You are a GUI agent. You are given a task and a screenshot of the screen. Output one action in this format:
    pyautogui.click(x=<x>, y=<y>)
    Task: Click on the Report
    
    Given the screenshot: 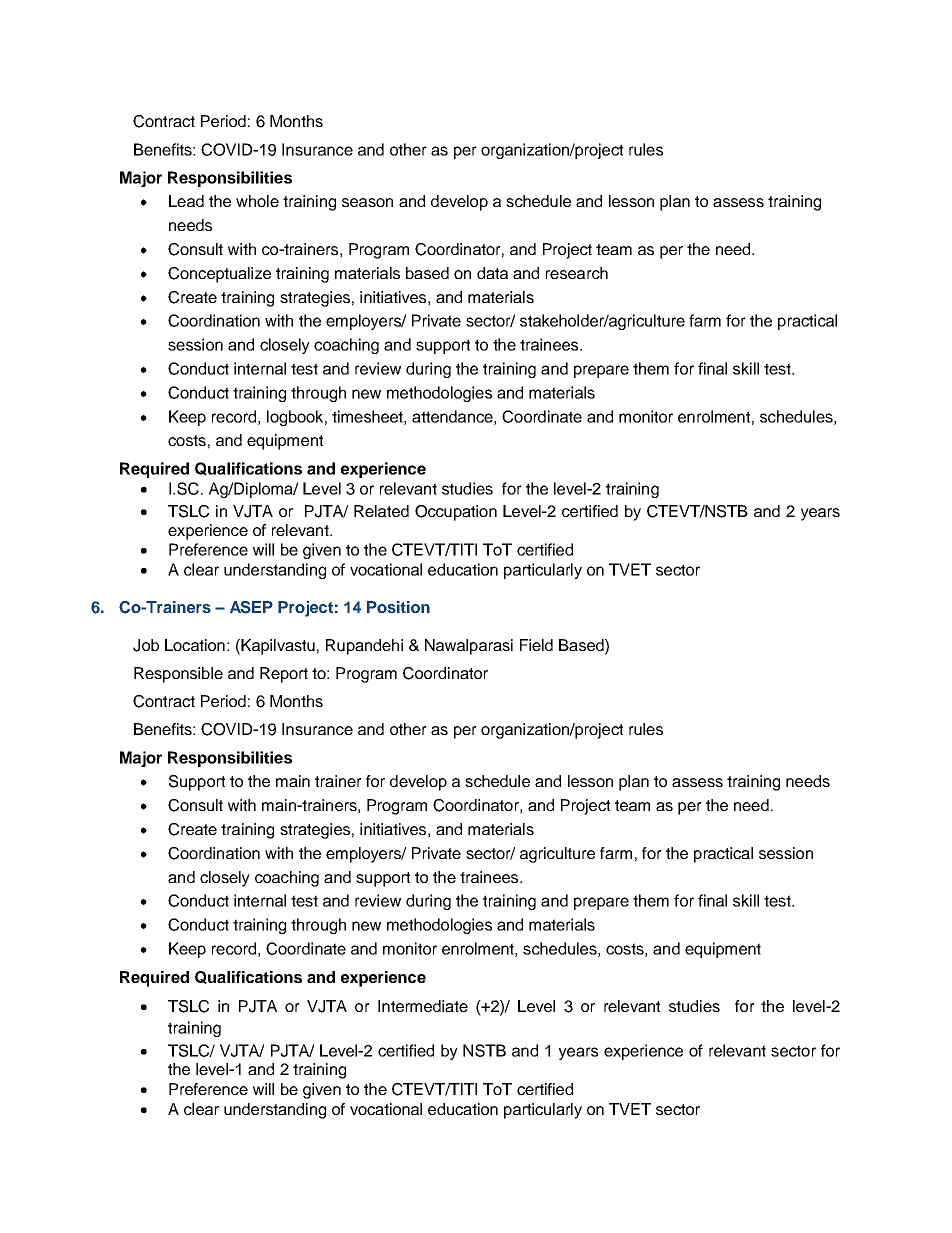 What is the action you would take?
    pyautogui.click(x=284, y=675)
